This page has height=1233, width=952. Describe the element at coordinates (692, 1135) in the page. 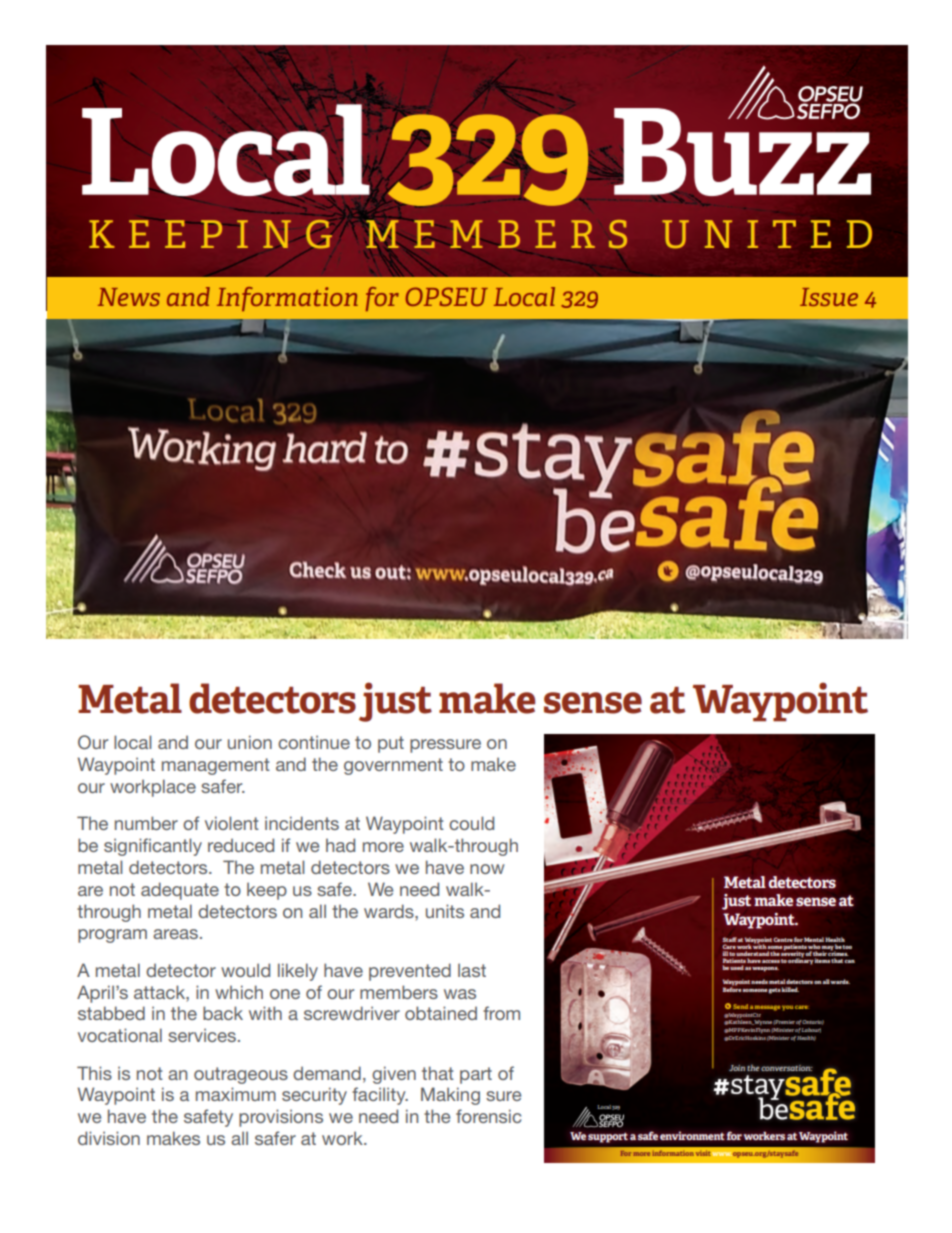

I see `environment` at that location.
